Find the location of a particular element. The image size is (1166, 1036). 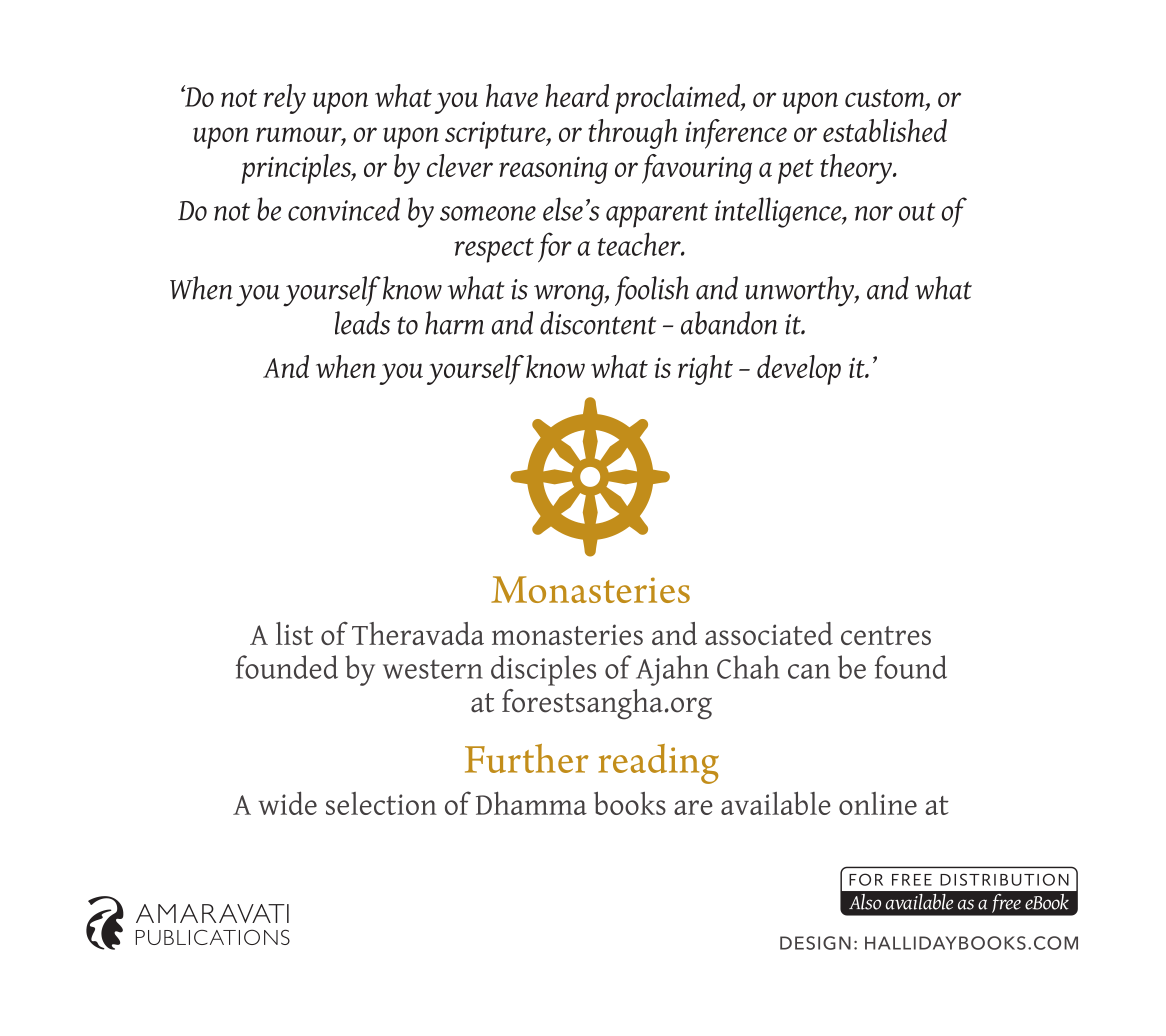

DESIGN is located at coordinates (815, 943).
